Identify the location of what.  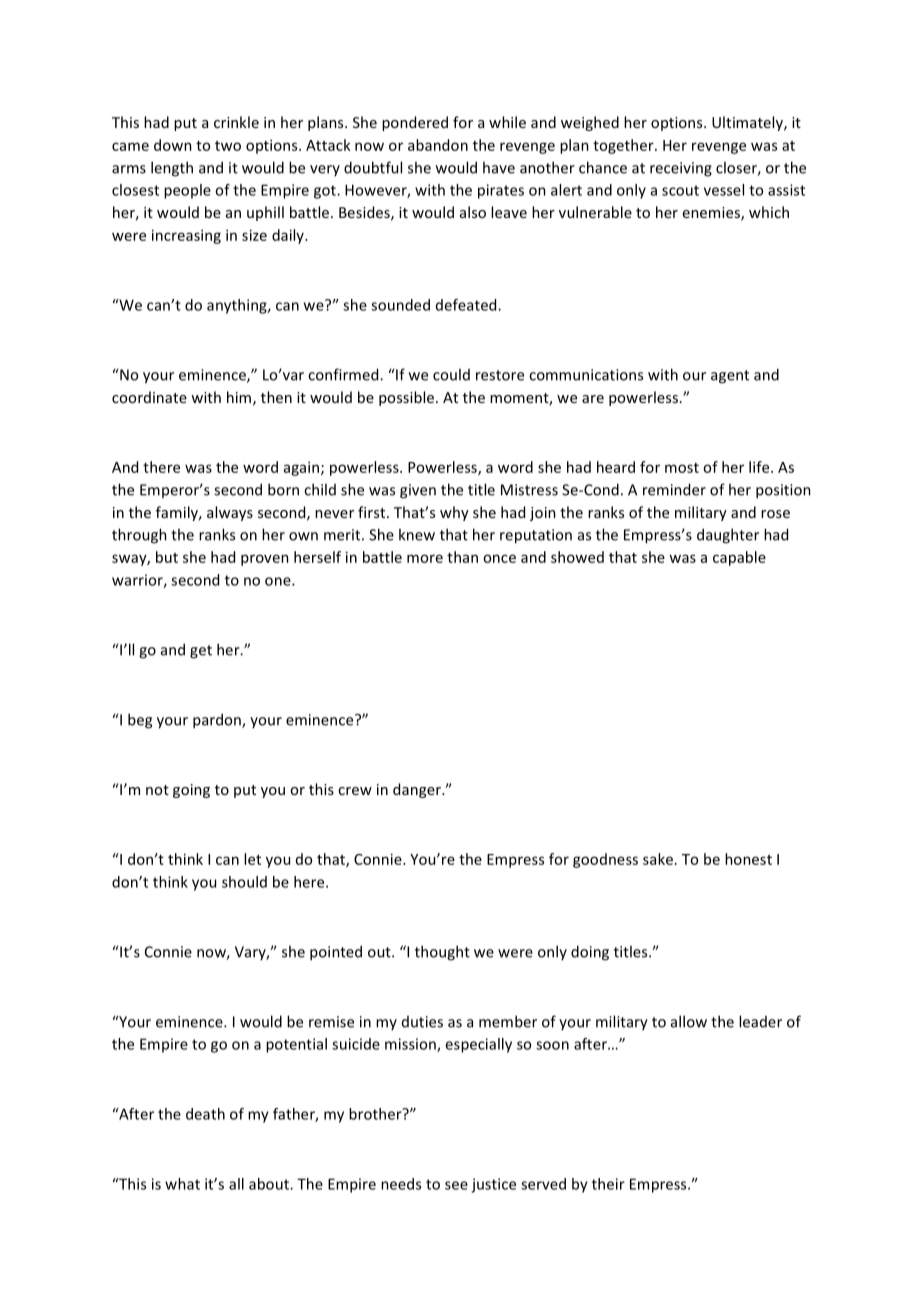
(182, 1184).
